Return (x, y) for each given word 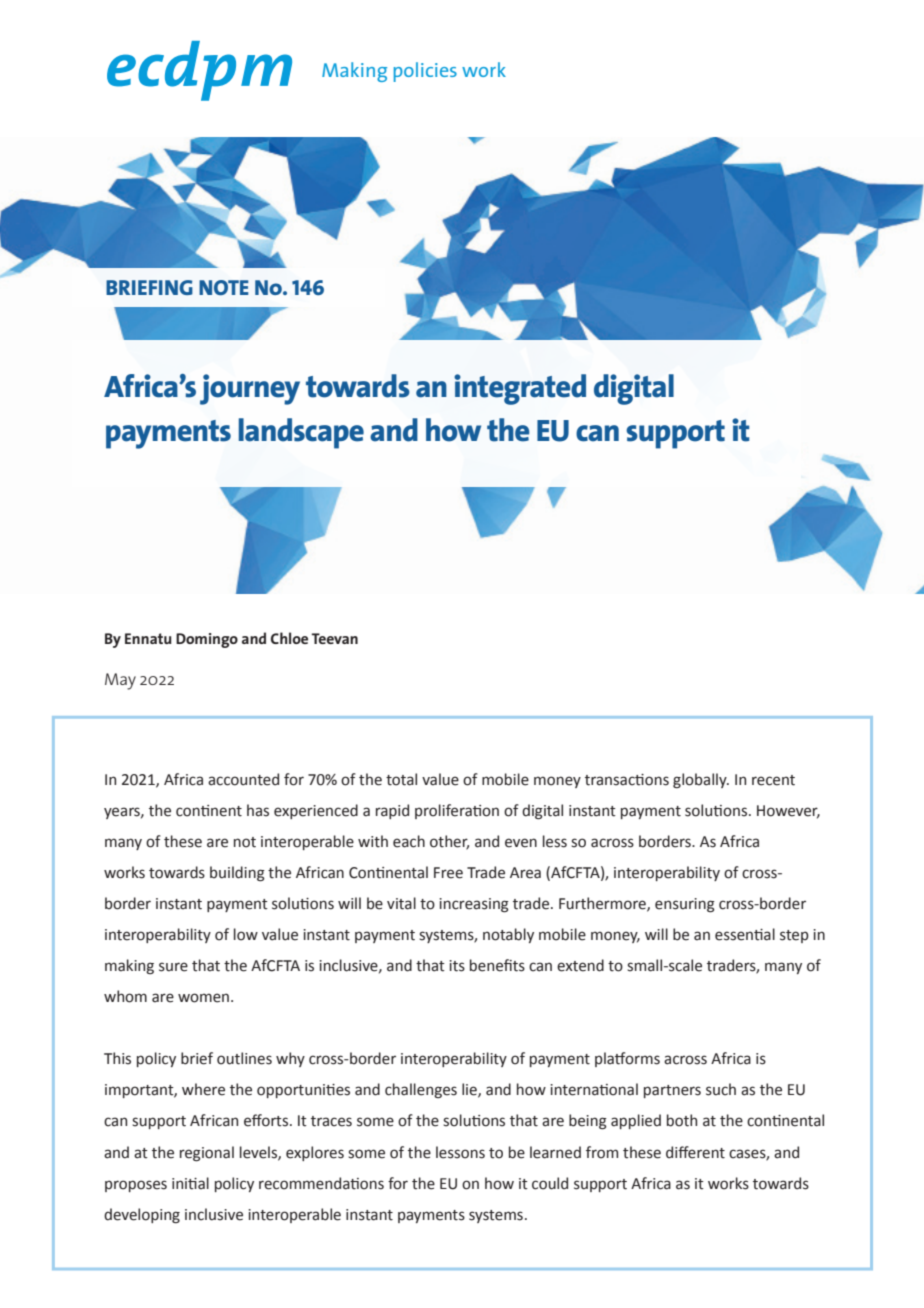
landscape (301, 433)
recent (773, 780)
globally (701, 780)
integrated (520, 389)
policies (425, 72)
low (246, 934)
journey (250, 389)
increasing (474, 905)
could (550, 1183)
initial (190, 1183)
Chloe (289, 638)
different (695, 1152)
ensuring (685, 905)
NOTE (224, 287)
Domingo (207, 640)
